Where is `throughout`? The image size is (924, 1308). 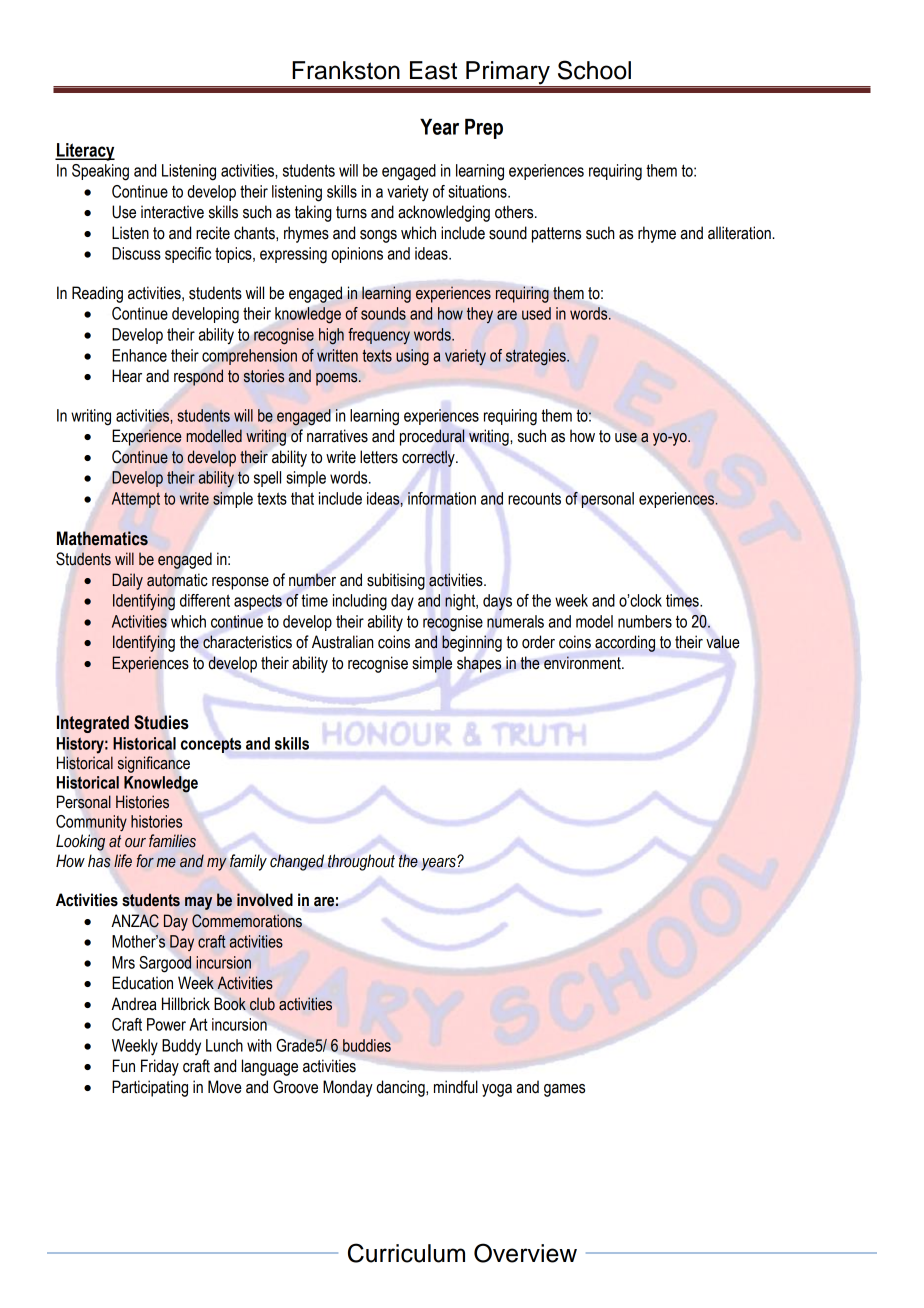 throughout is located at coordinates (361, 862).
